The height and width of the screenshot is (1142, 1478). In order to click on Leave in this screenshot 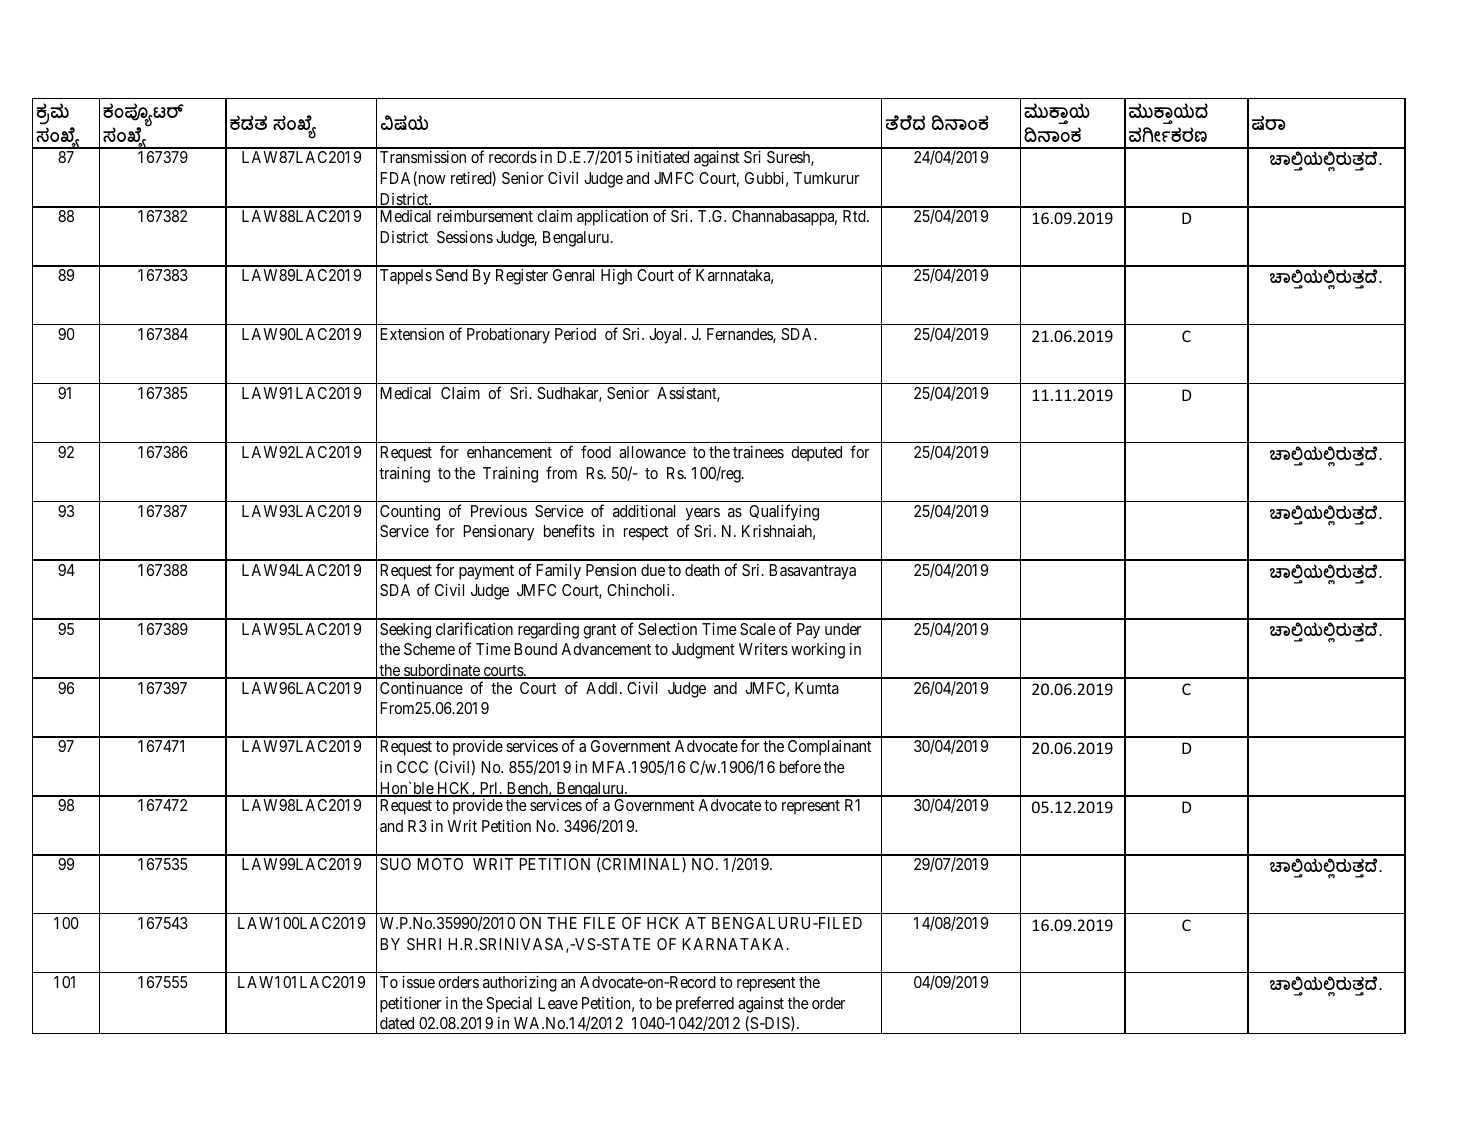, I will do `click(558, 1003)`.
